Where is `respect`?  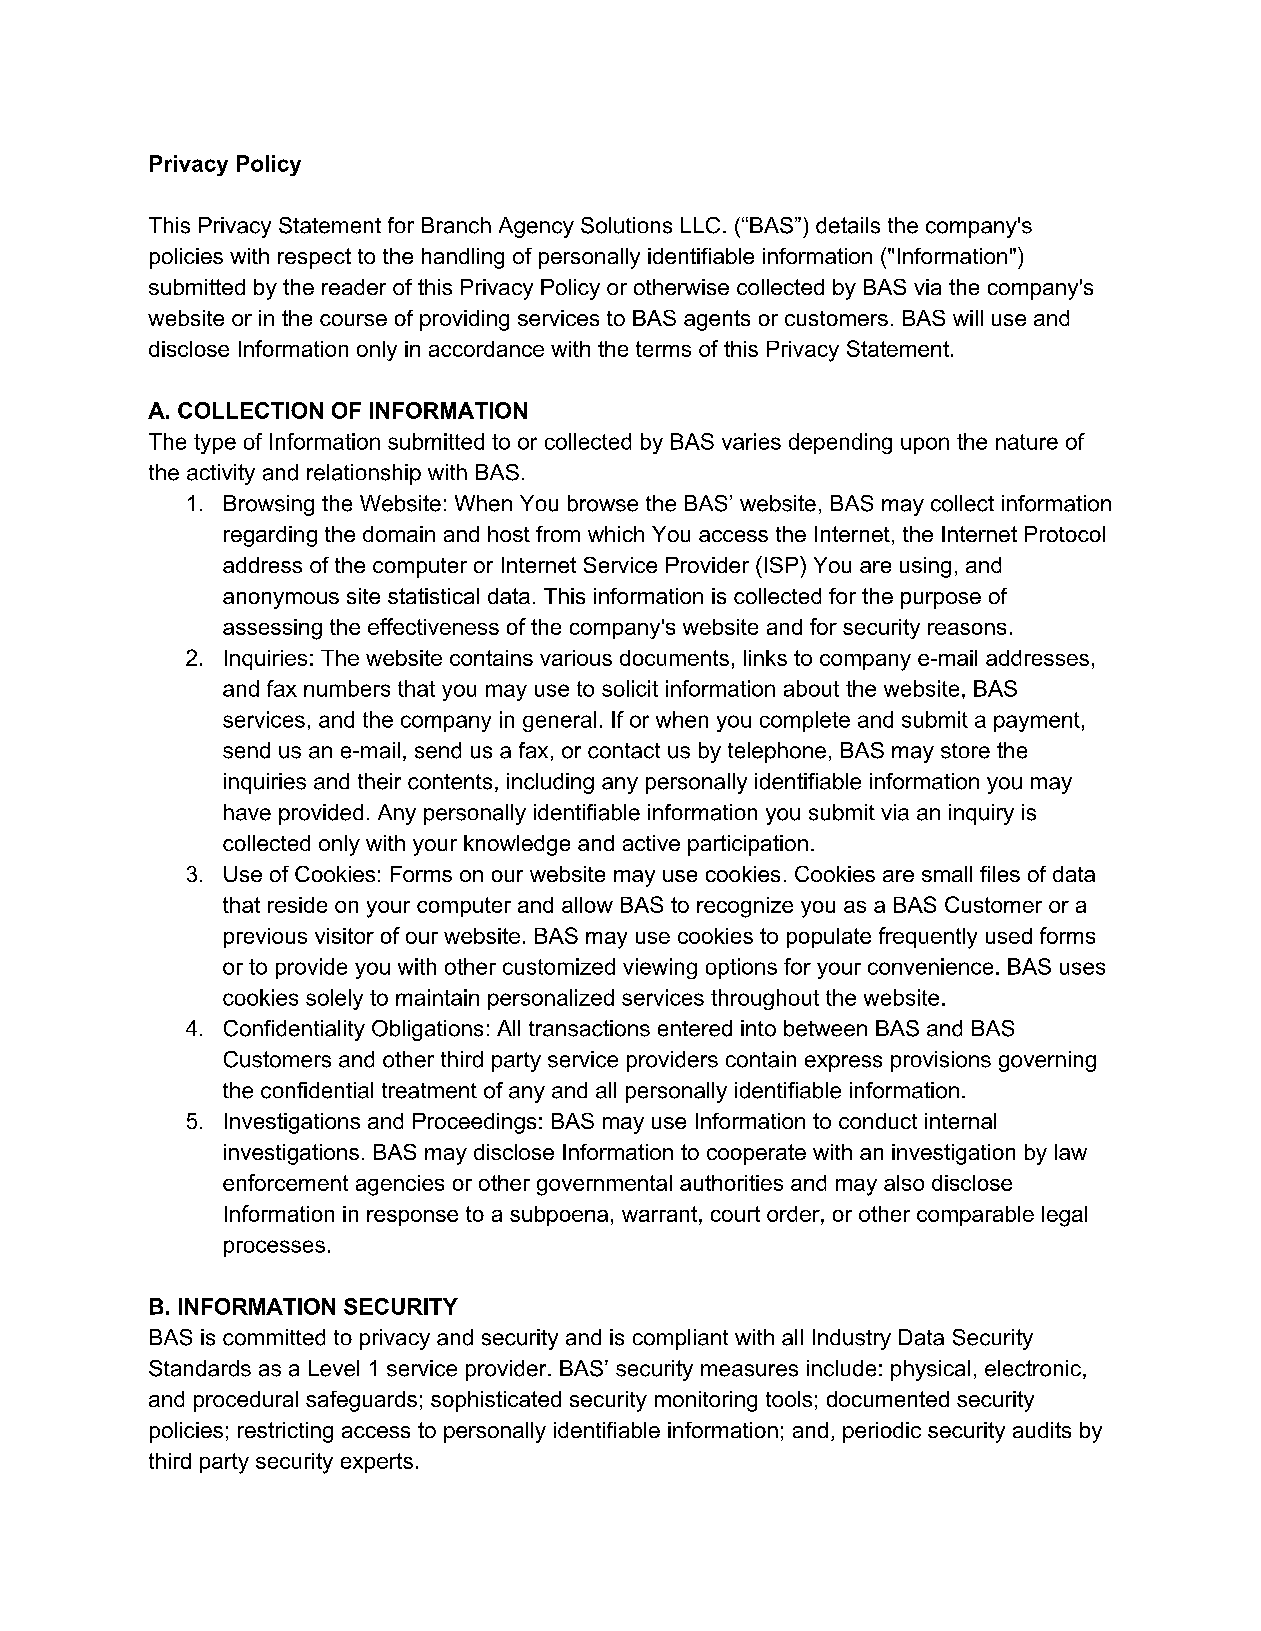
respect is located at coordinates (314, 258).
